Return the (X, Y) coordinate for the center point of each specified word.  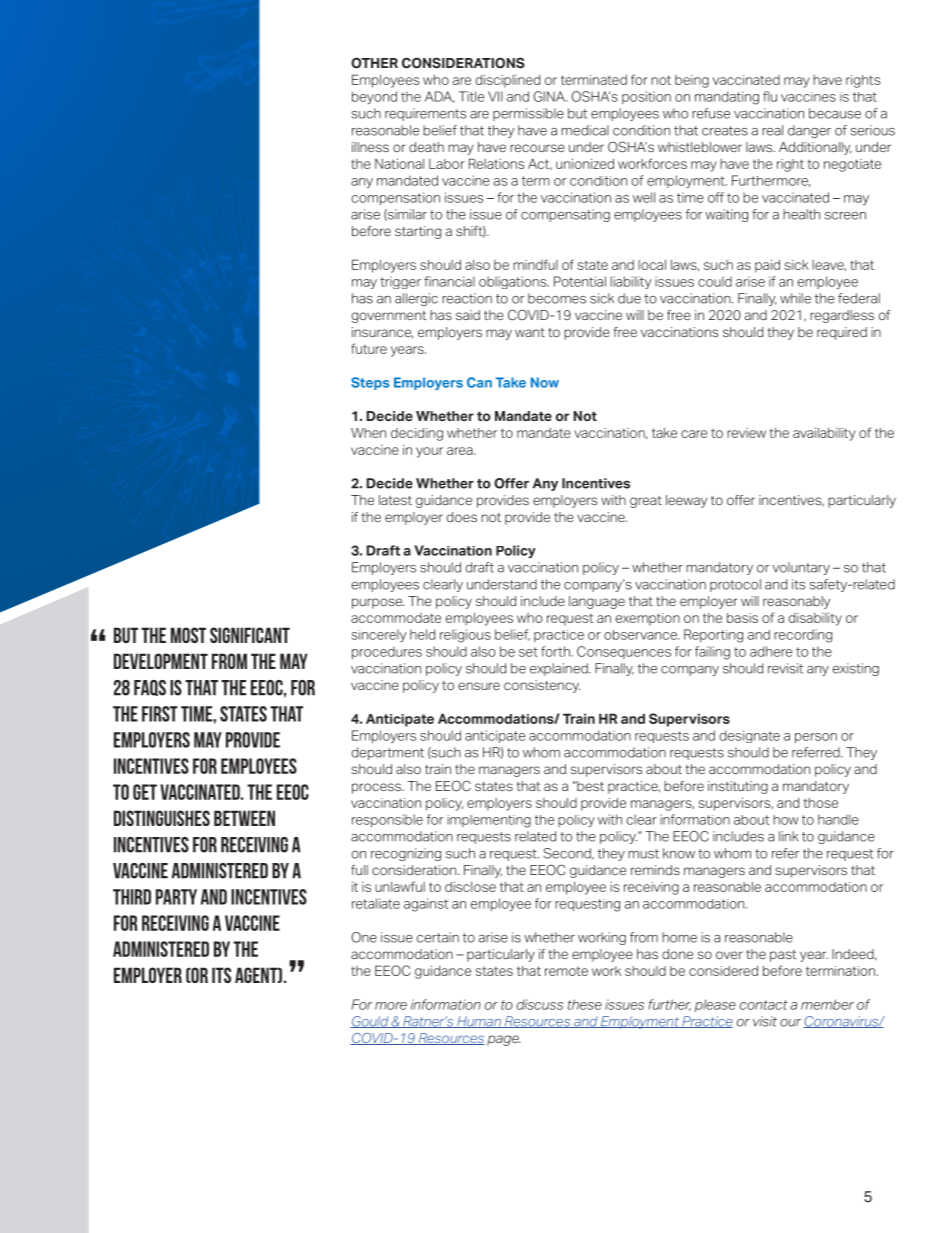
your (429, 452)
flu (770, 96)
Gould (370, 1022)
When (368, 433)
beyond (374, 97)
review (746, 433)
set (528, 652)
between (244, 818)
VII (495, 96)
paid (767, 266)
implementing (489, 821)
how (785, 820)
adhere (771, 651)
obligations (514, 282)
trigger (400, 282)
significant (250, 635)
